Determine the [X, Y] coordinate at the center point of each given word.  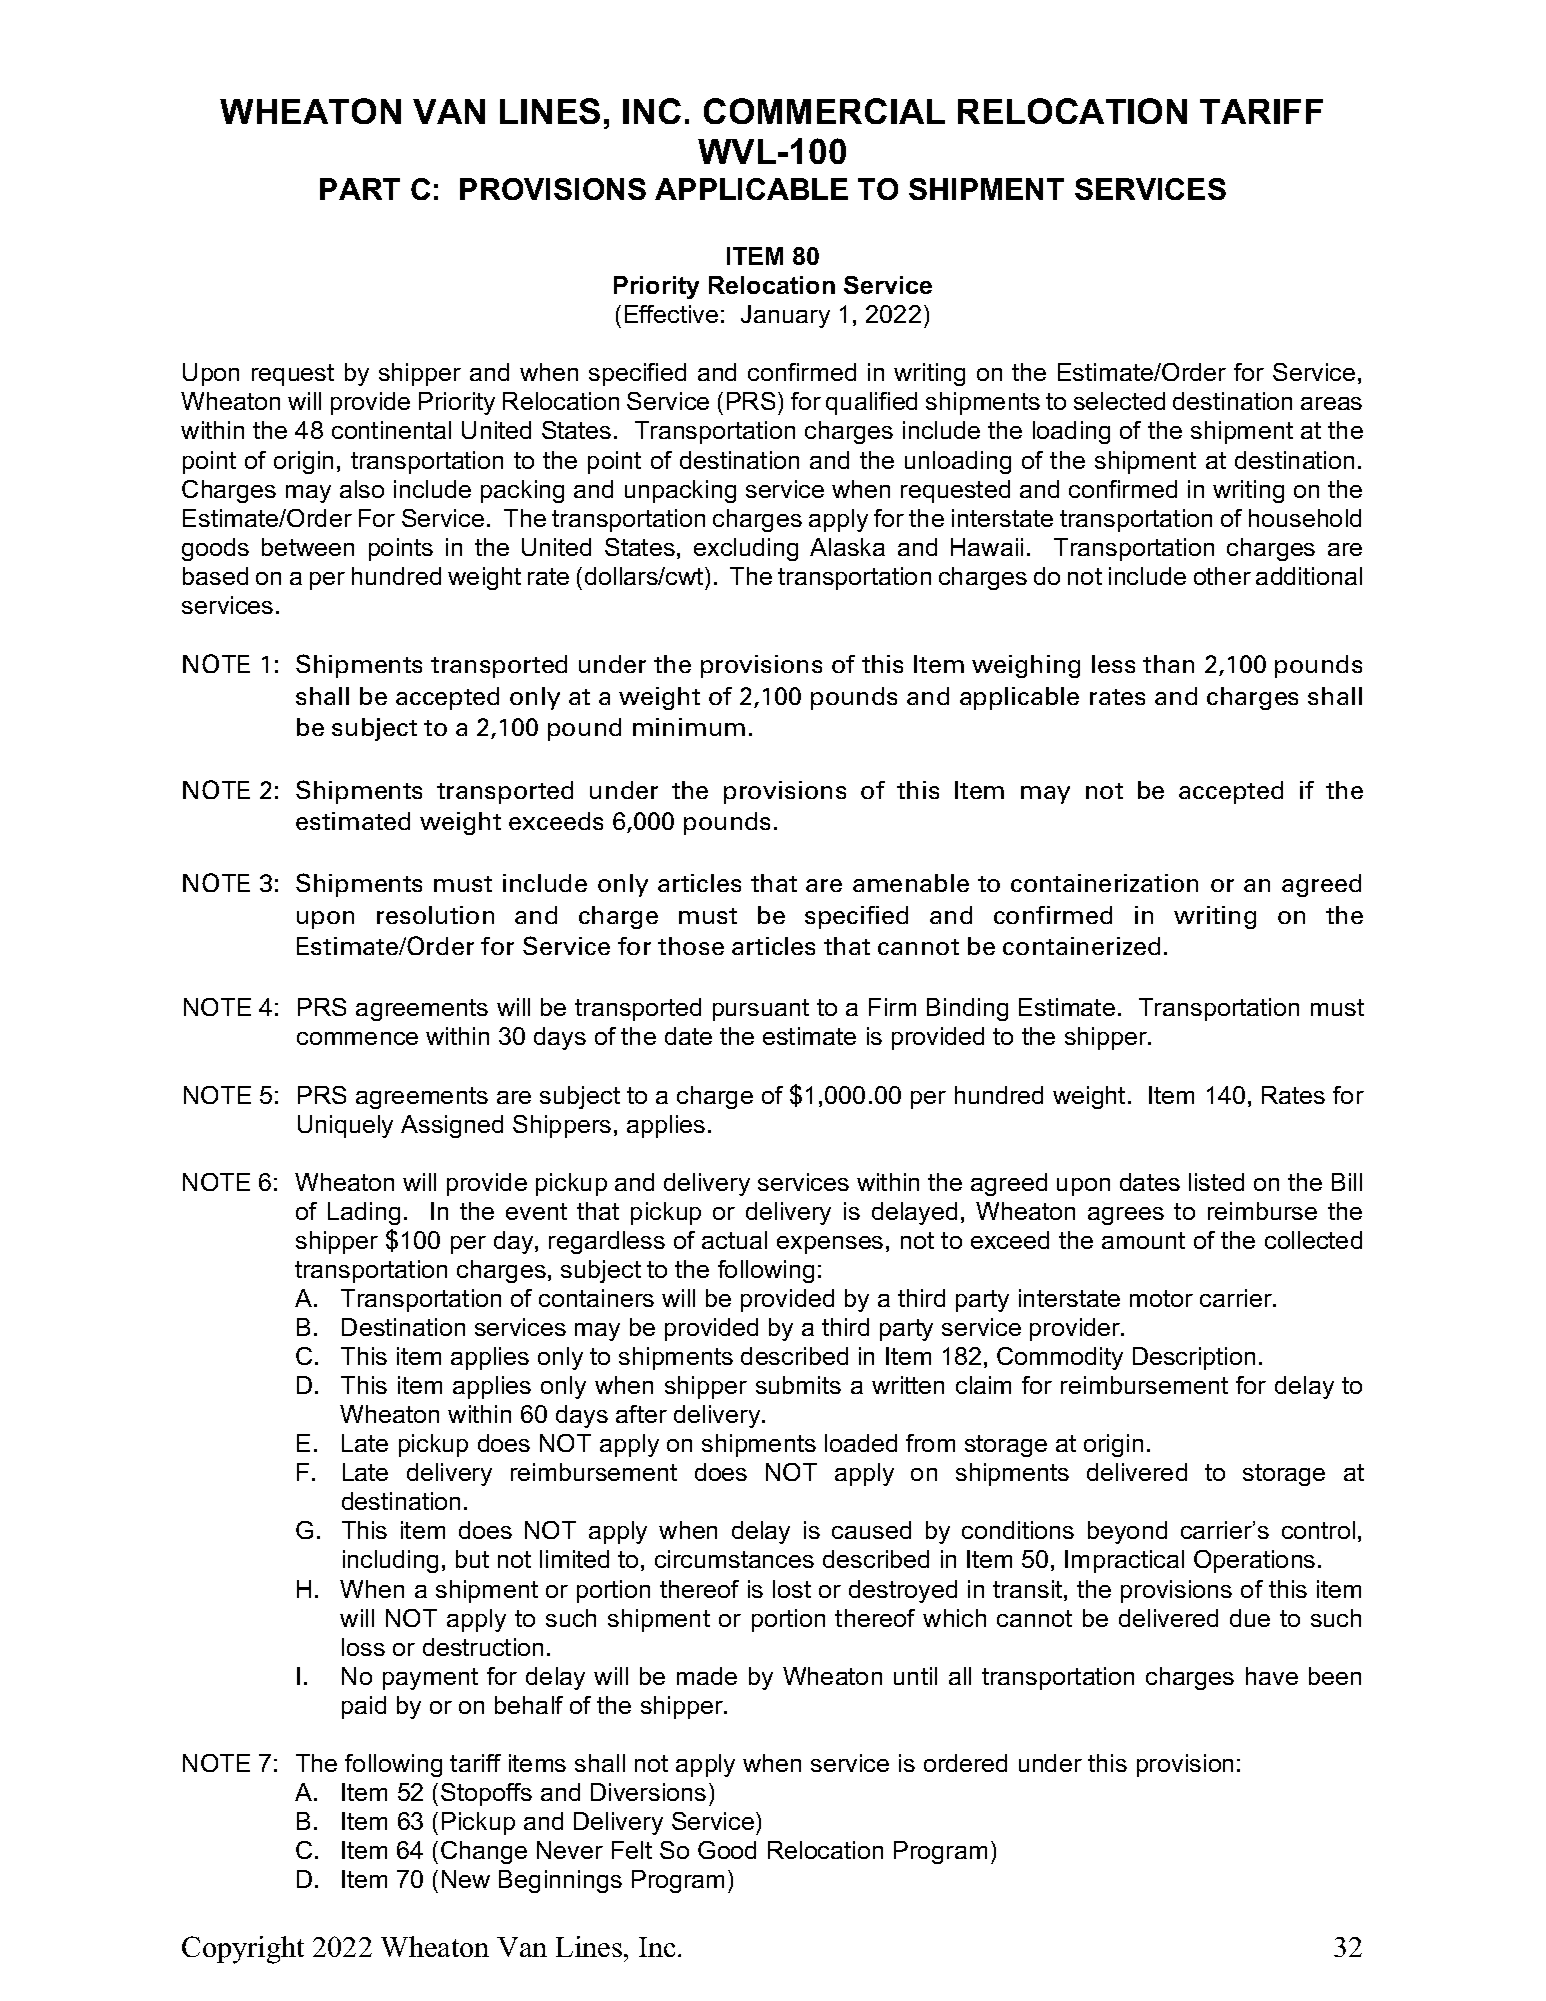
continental [391, 430]
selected [1119, 401]
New [466, 1879]
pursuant [761, 1010]
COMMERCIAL [824, 111]
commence [357, 1038]
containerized [1081, 946]
